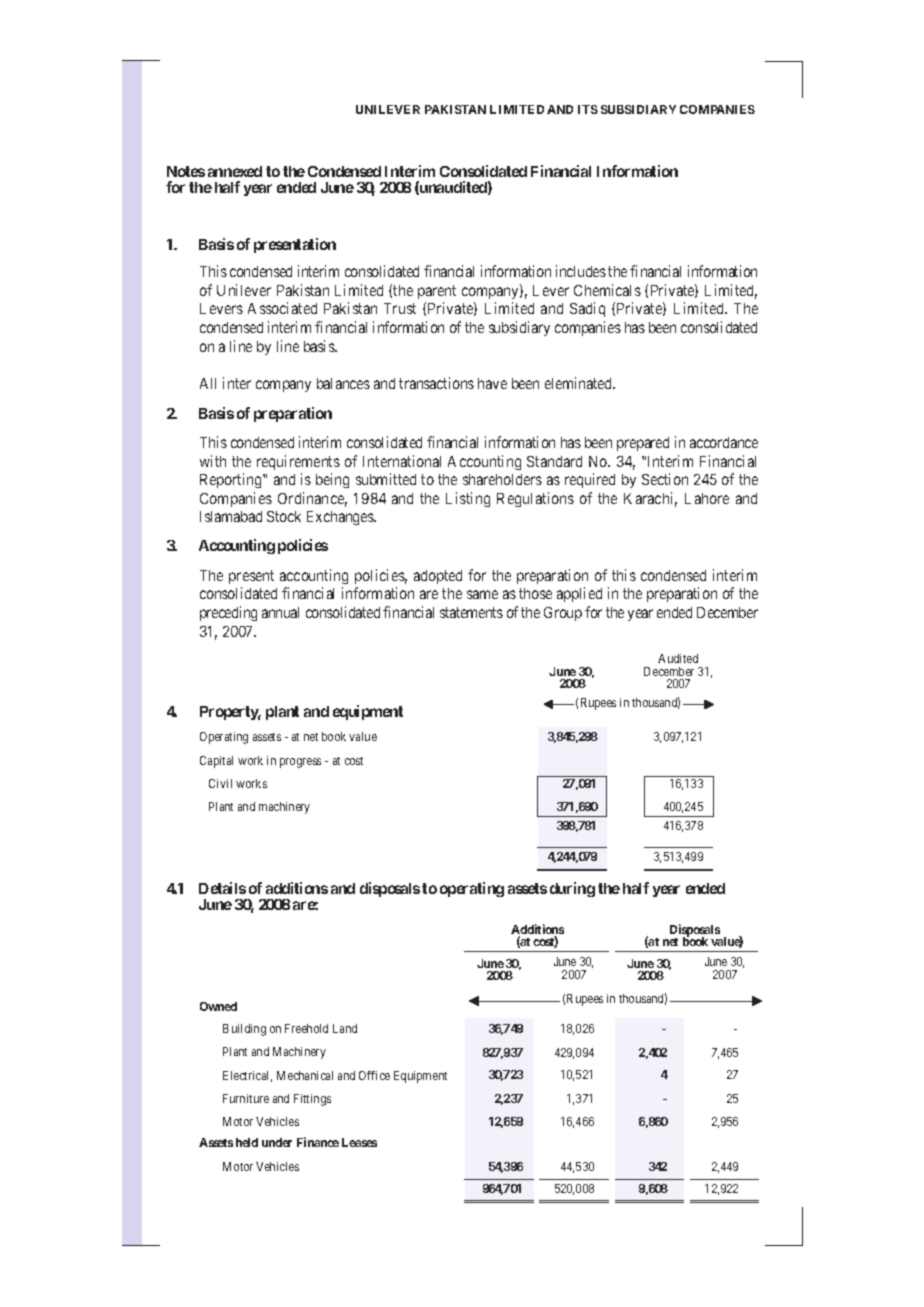  What do you see at coordinates (359, 1142) in the screenshot?
I see `Leases` at bounding box center [359, 1142].
